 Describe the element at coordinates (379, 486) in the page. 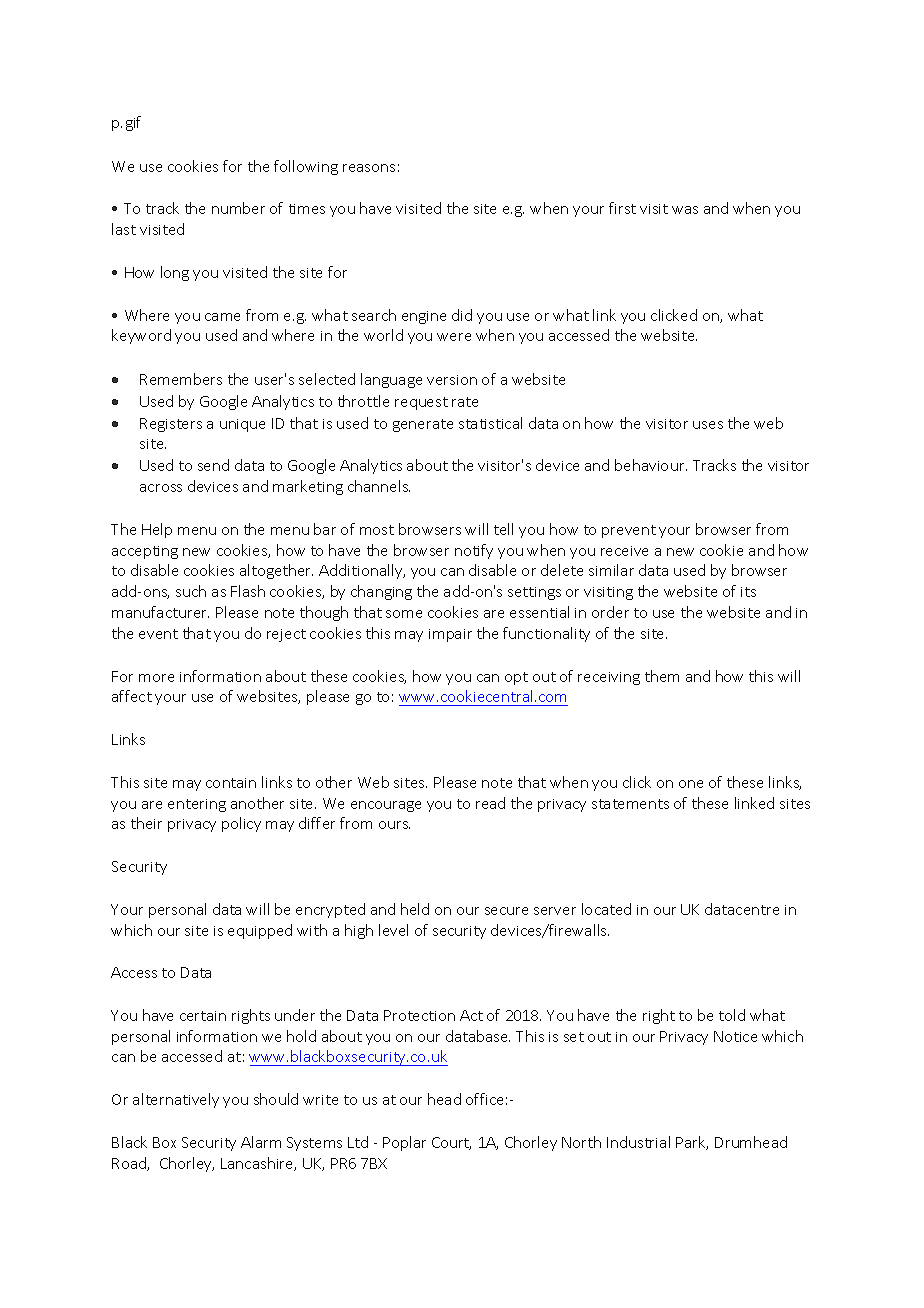

I see `channels` at that location.
